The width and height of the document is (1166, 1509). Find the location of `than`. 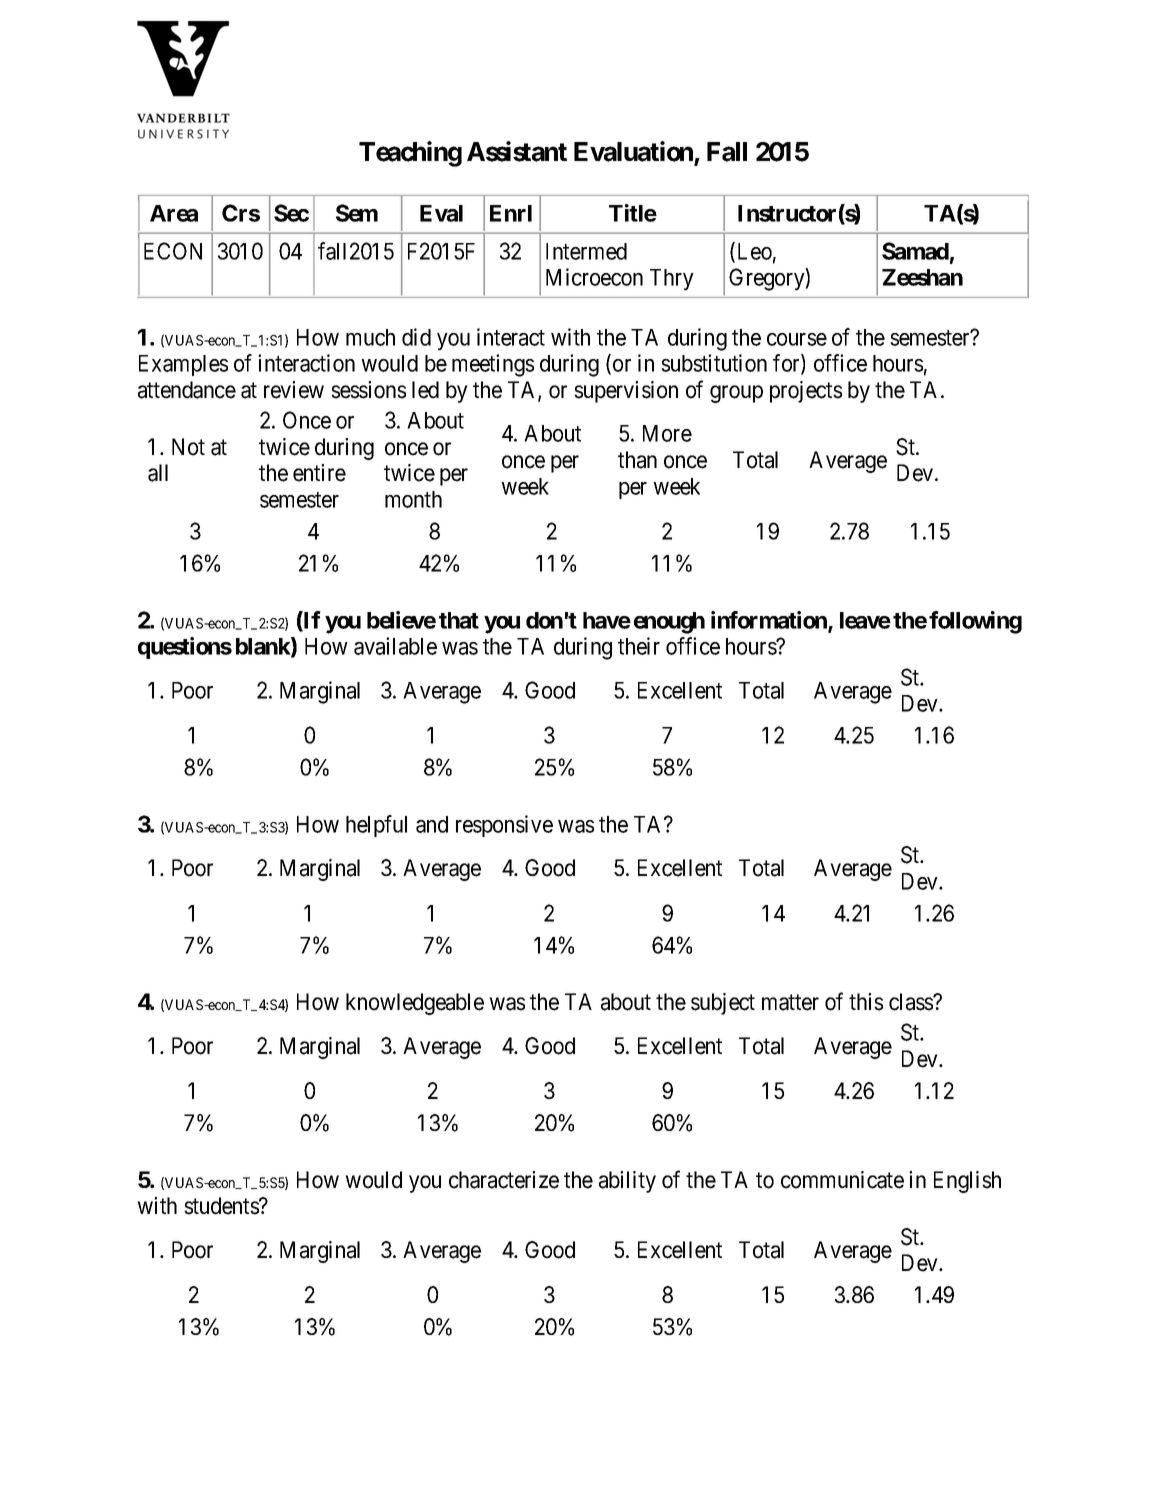

than is located at coordinates (637, 460).
